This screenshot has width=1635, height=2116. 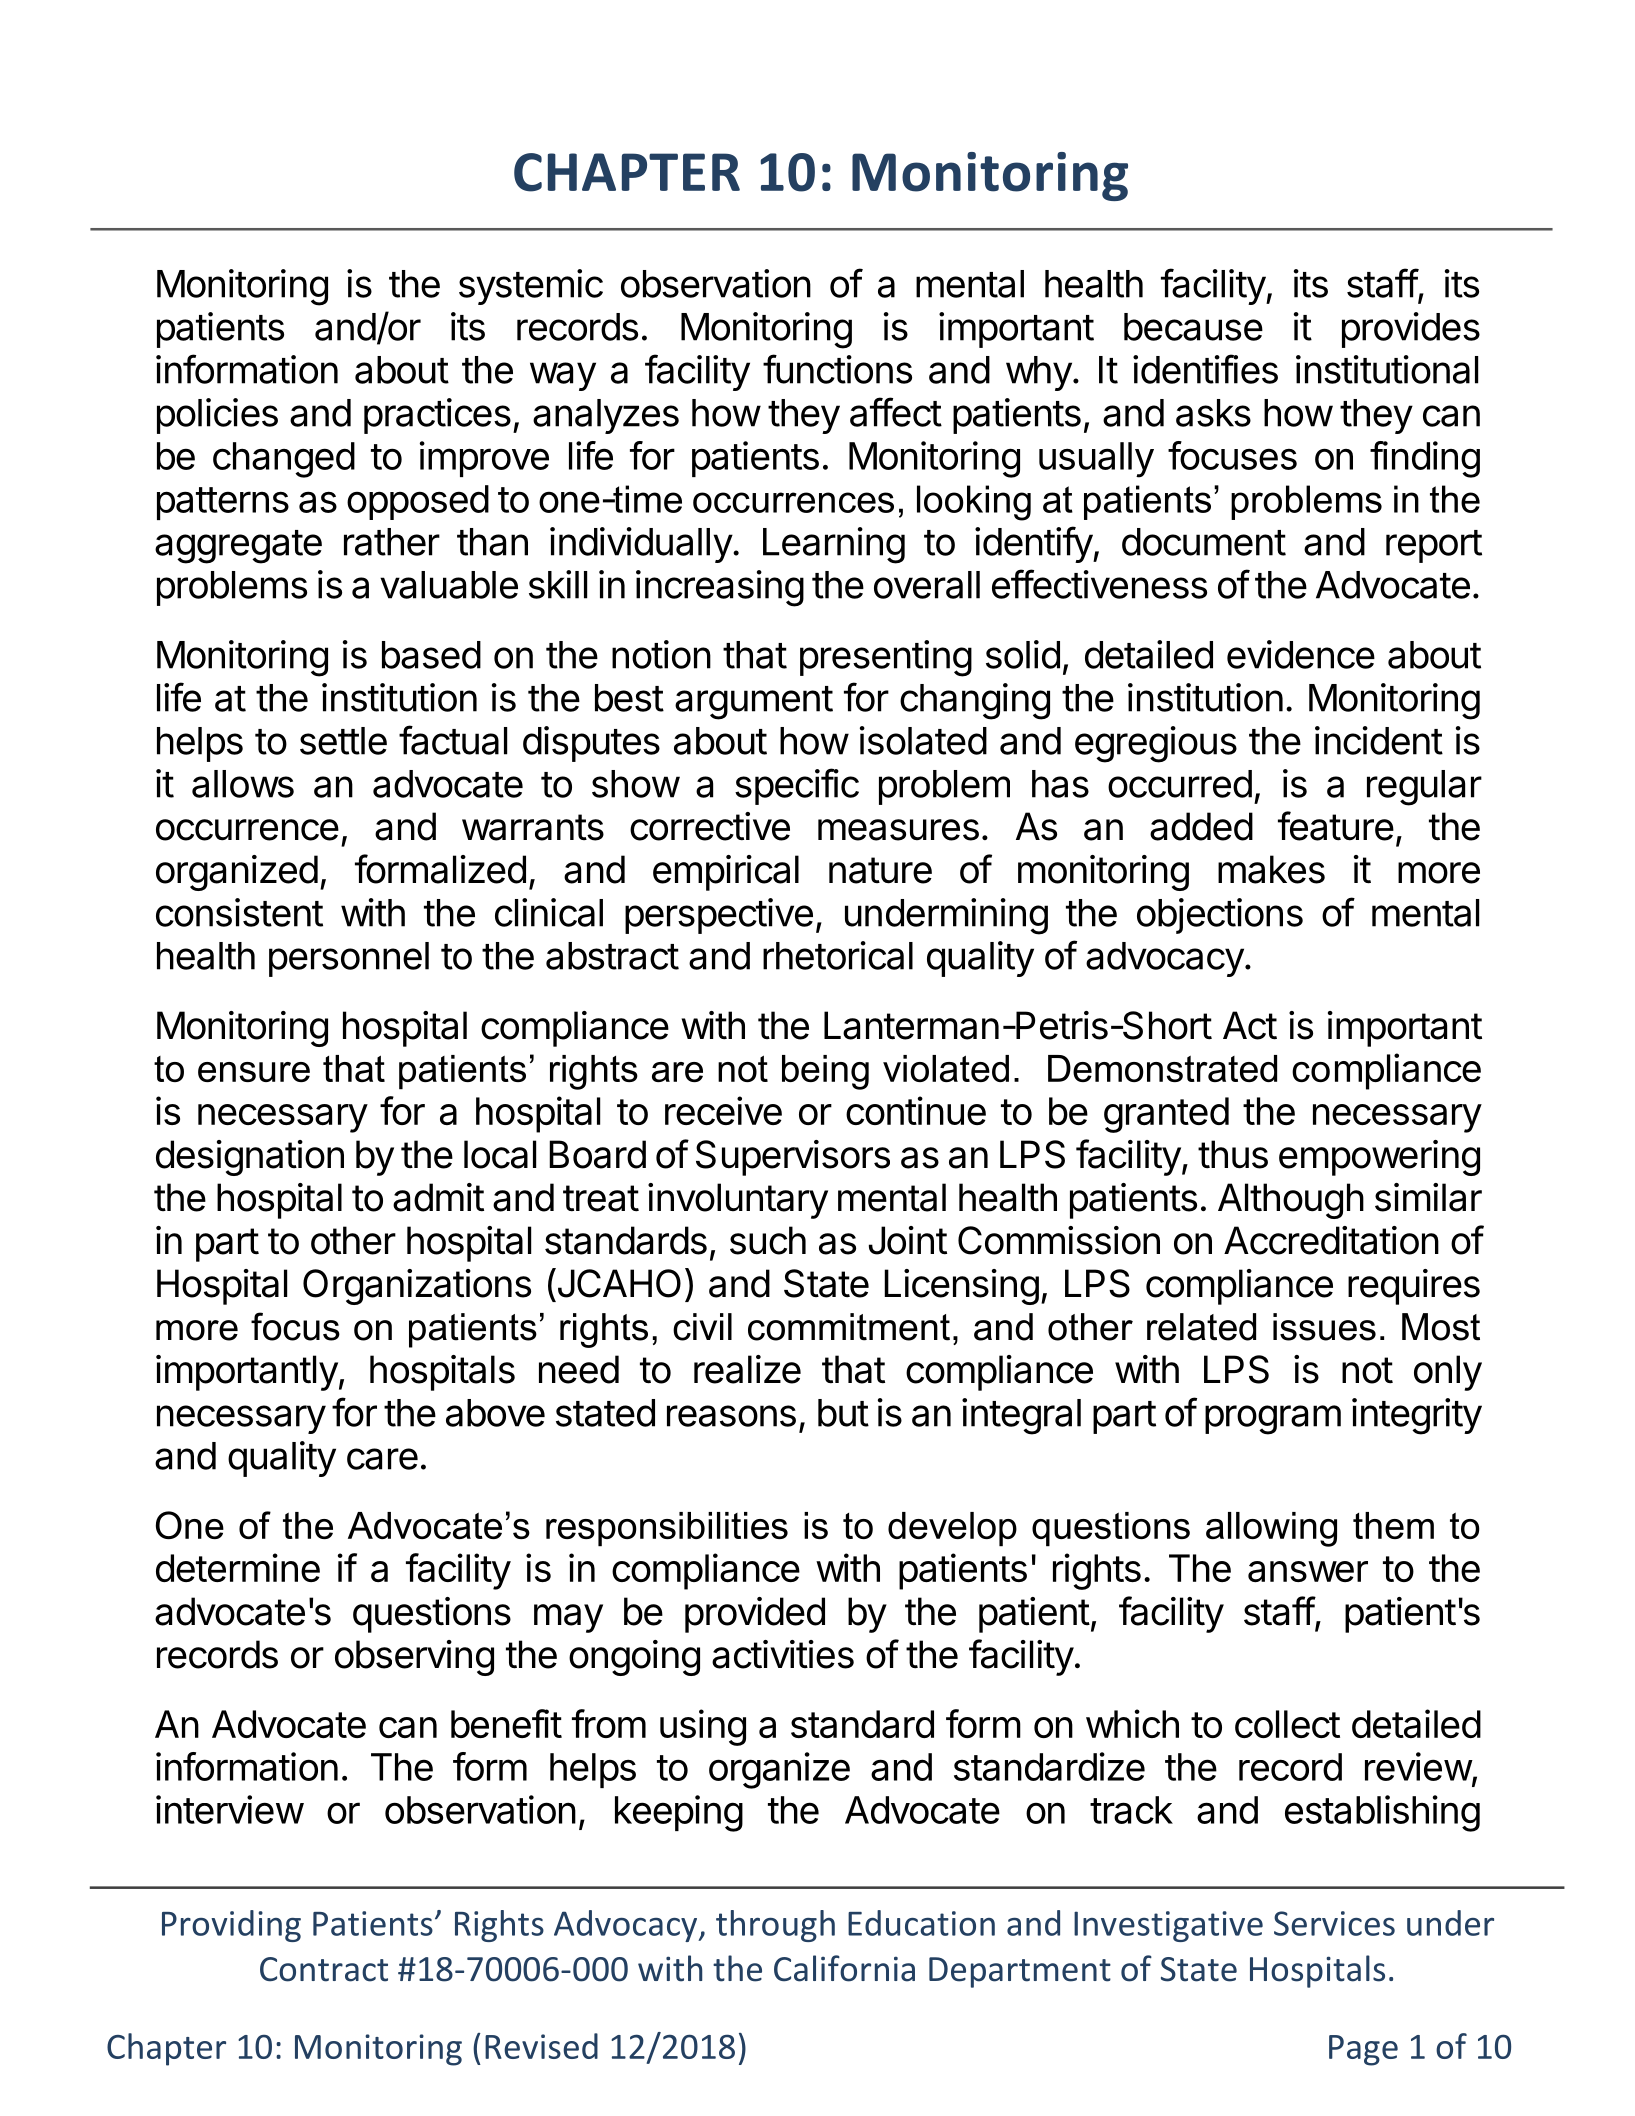 What do you see at coordinates (324, 1969) in the screenshot?
I see `Contract` at bounding box center [324, 1969].
